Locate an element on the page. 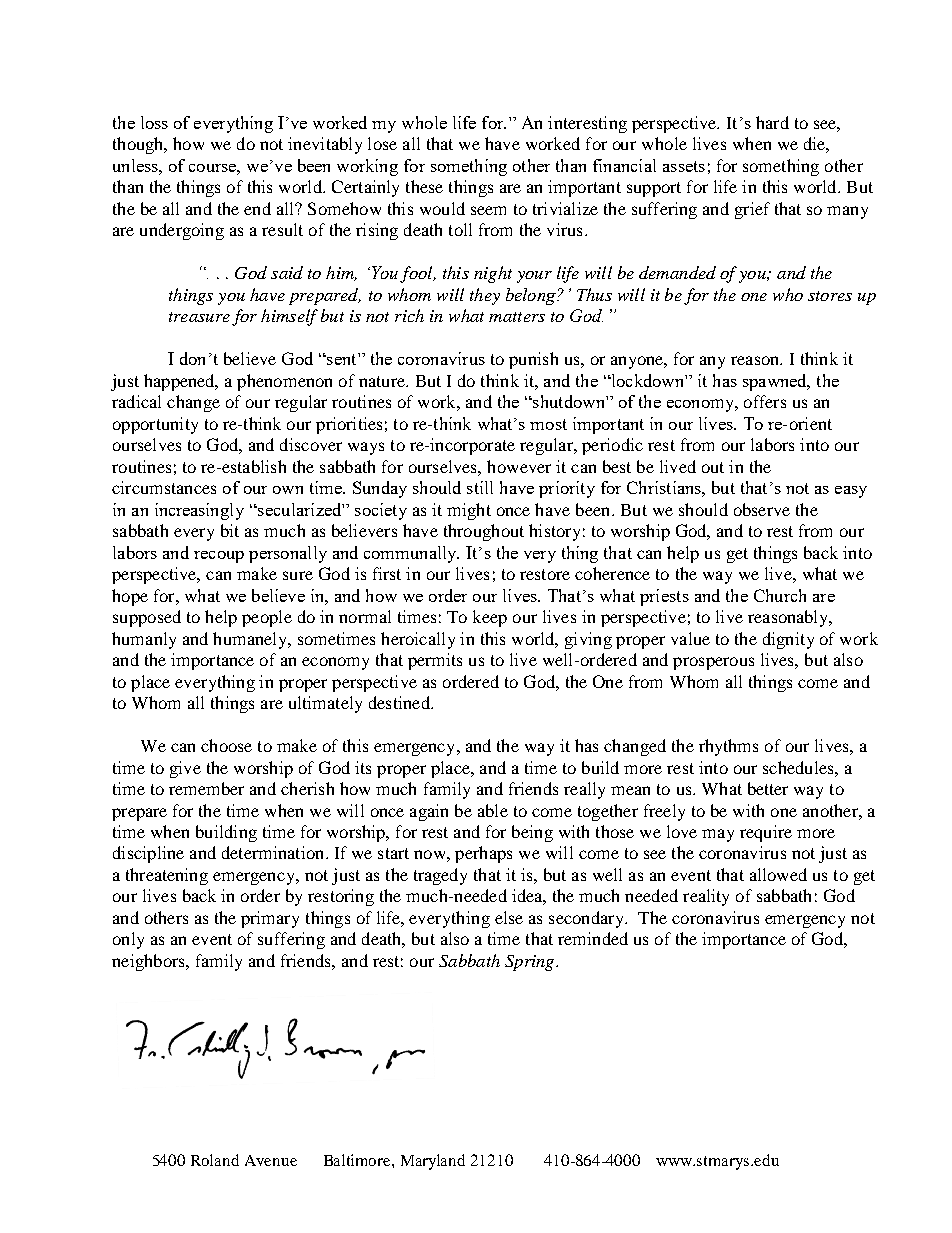 The height and width of the page is (1233, 952). observe is located at coordinates (762, 509).
